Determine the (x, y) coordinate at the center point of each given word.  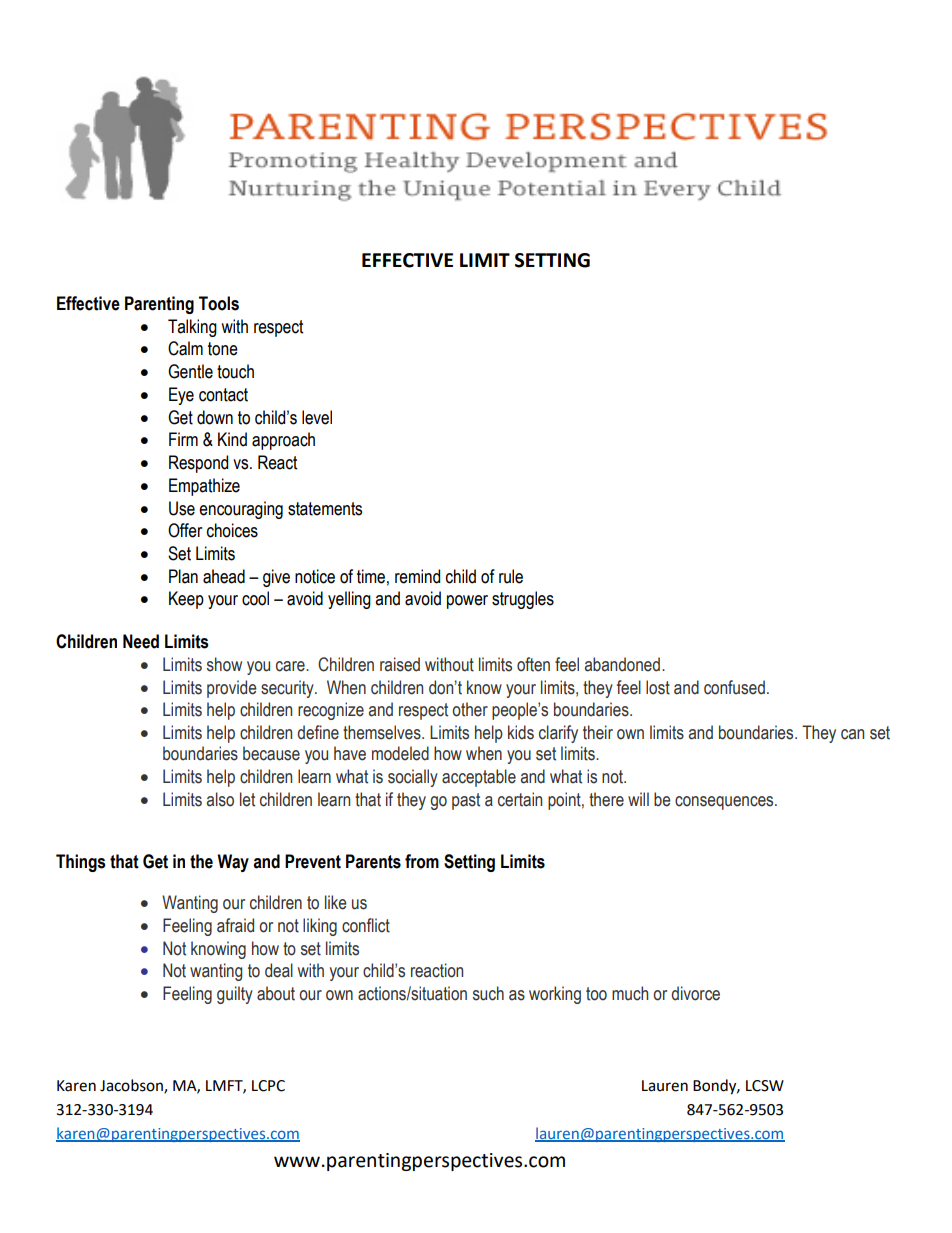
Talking (192, 328)
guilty (235, 995)
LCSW (765, 1086)
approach (283, 441)
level (317, 417)
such (488, 993)
